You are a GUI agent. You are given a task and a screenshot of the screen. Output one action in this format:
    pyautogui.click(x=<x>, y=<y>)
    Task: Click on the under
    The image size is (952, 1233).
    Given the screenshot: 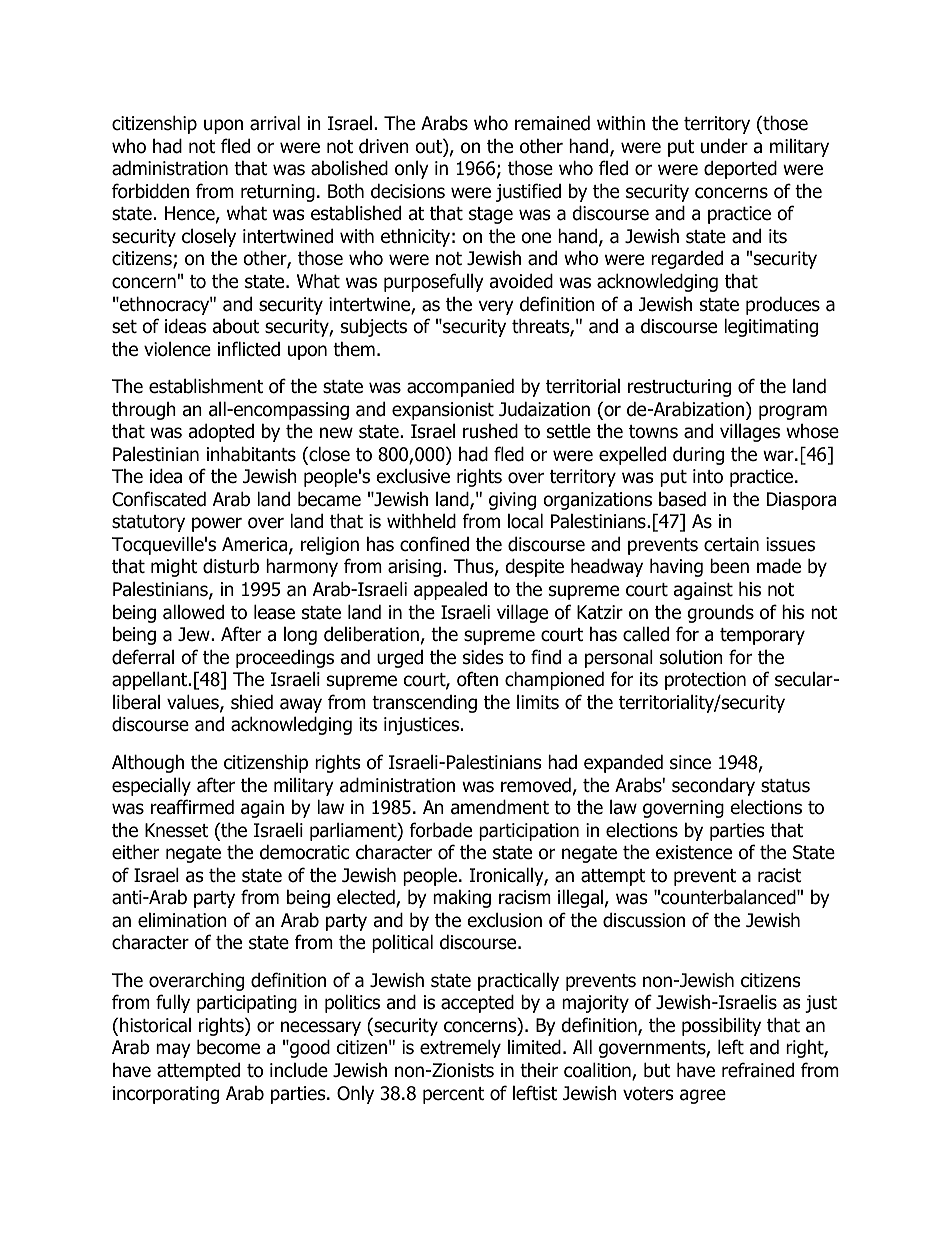 What is the action you would take?
    pyautogui.click(x=724, y=146)
